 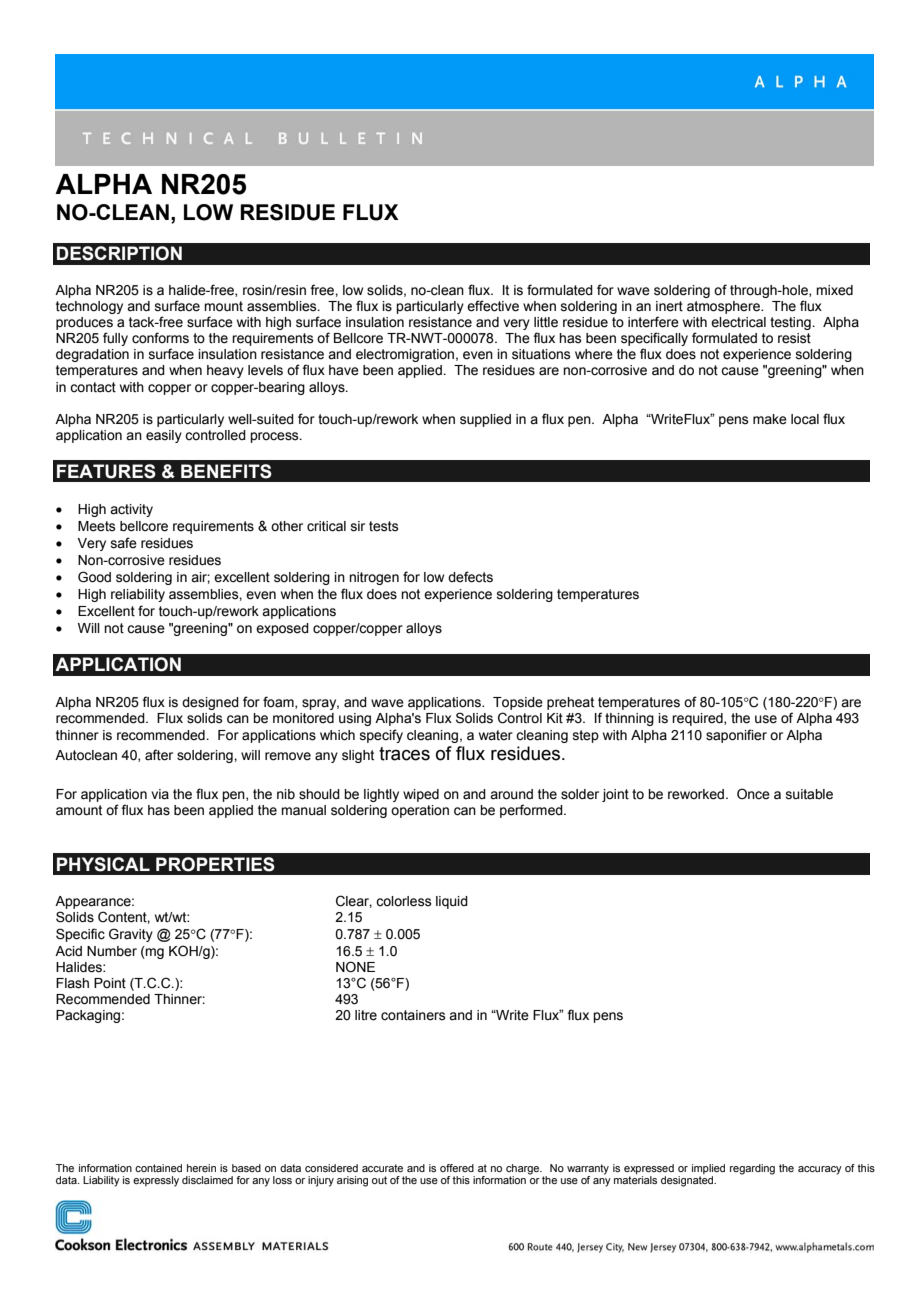 I want to click on Good, so click(x=94, y=577).
